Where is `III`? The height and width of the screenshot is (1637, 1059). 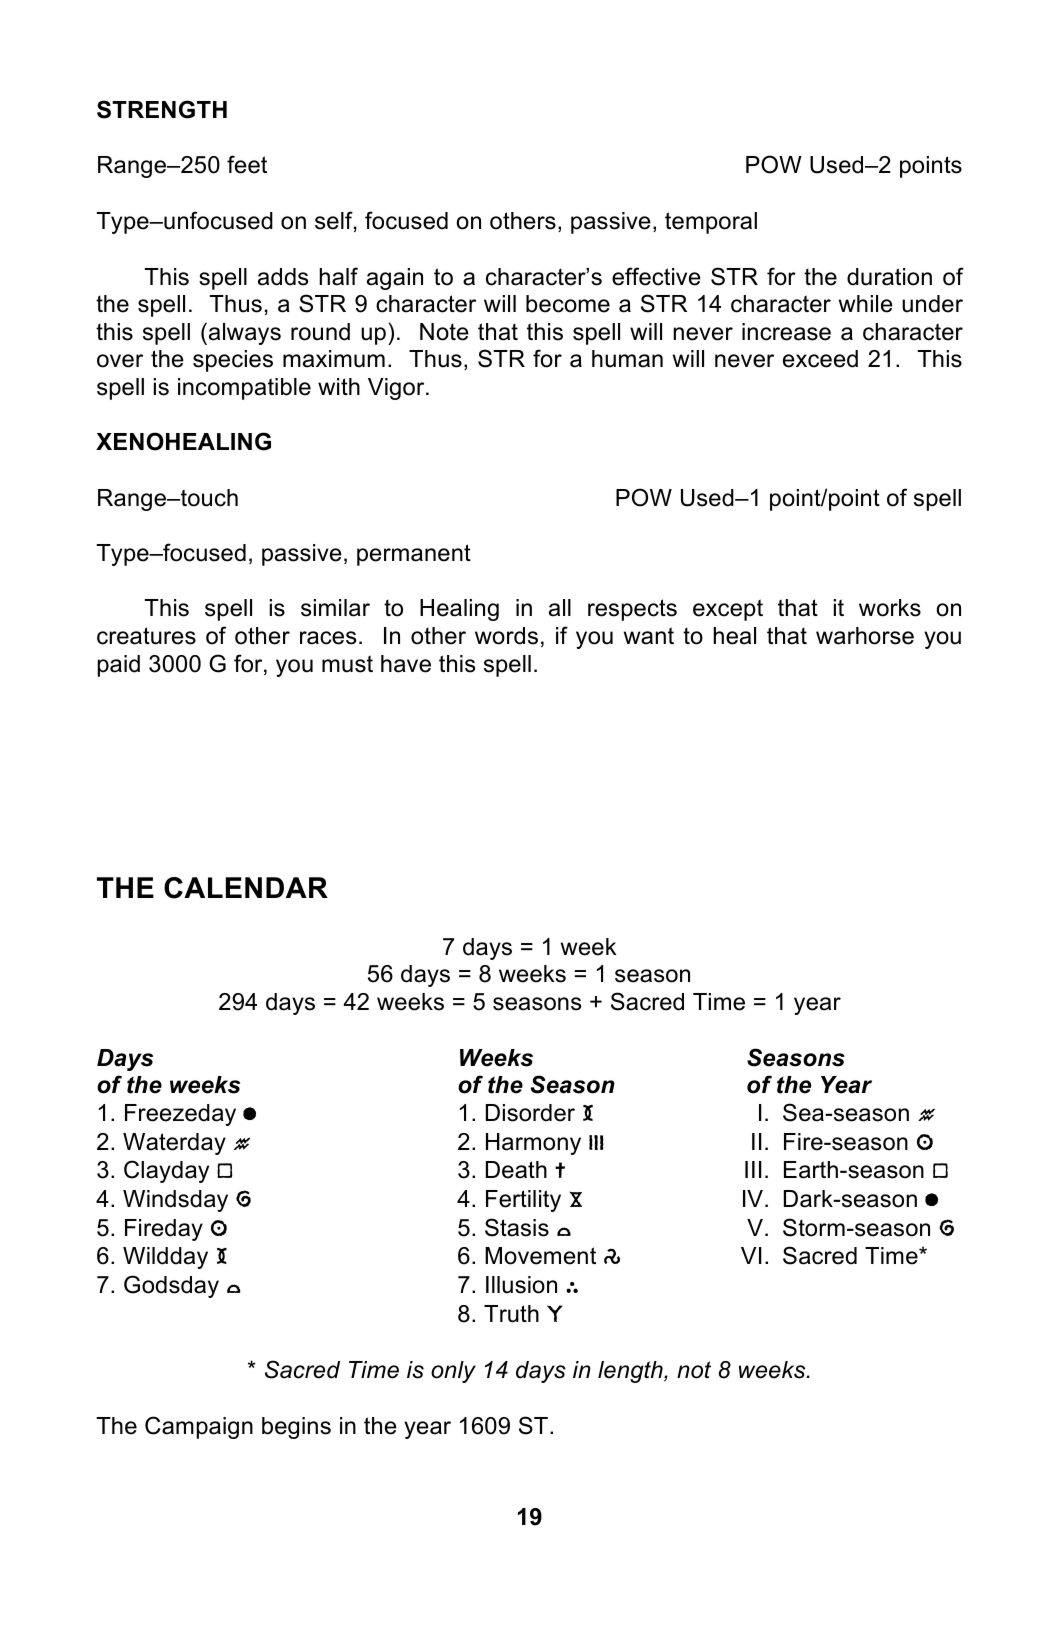
III is located at coordinates (753, 1169).
